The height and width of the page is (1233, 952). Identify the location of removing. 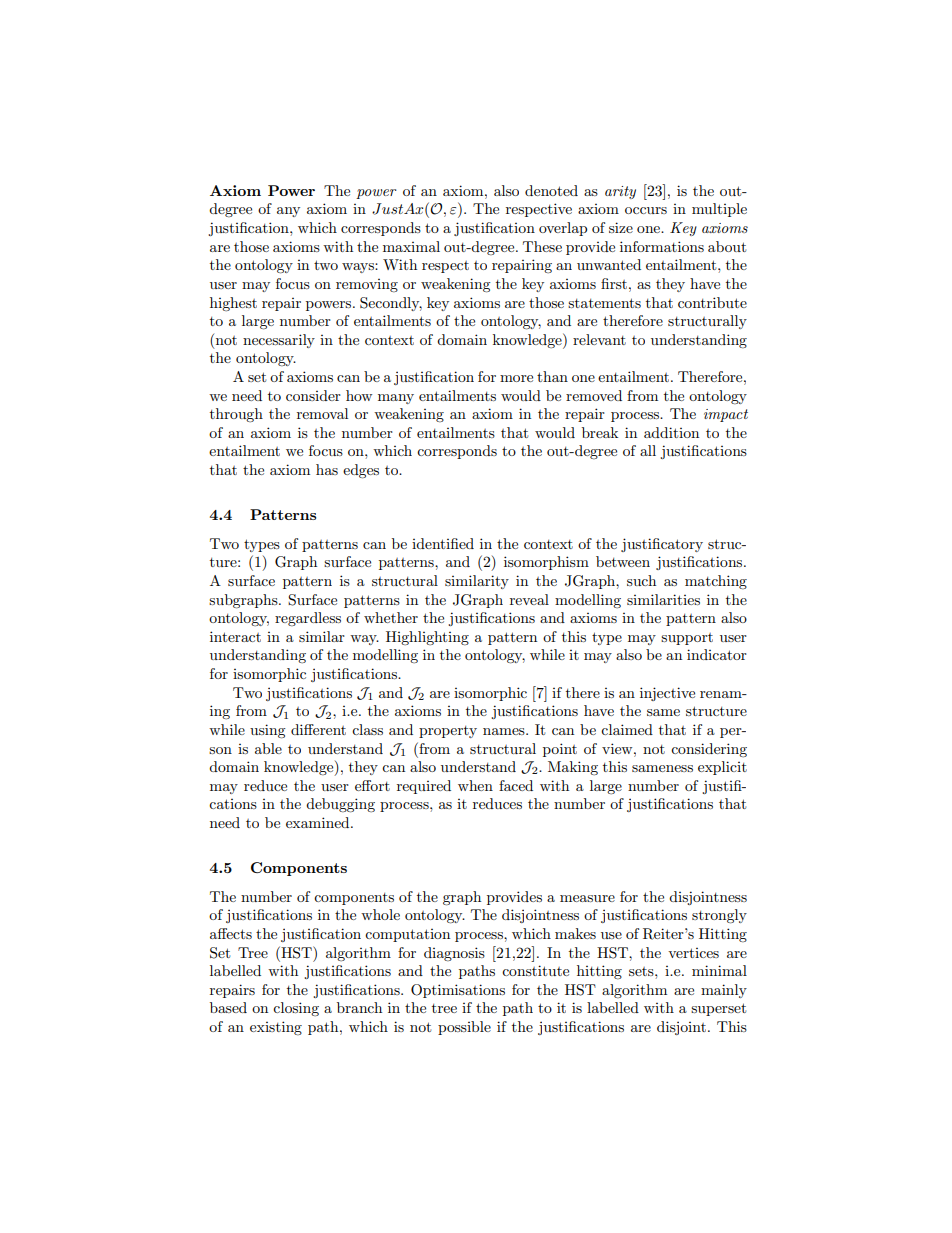
(367, 285).
